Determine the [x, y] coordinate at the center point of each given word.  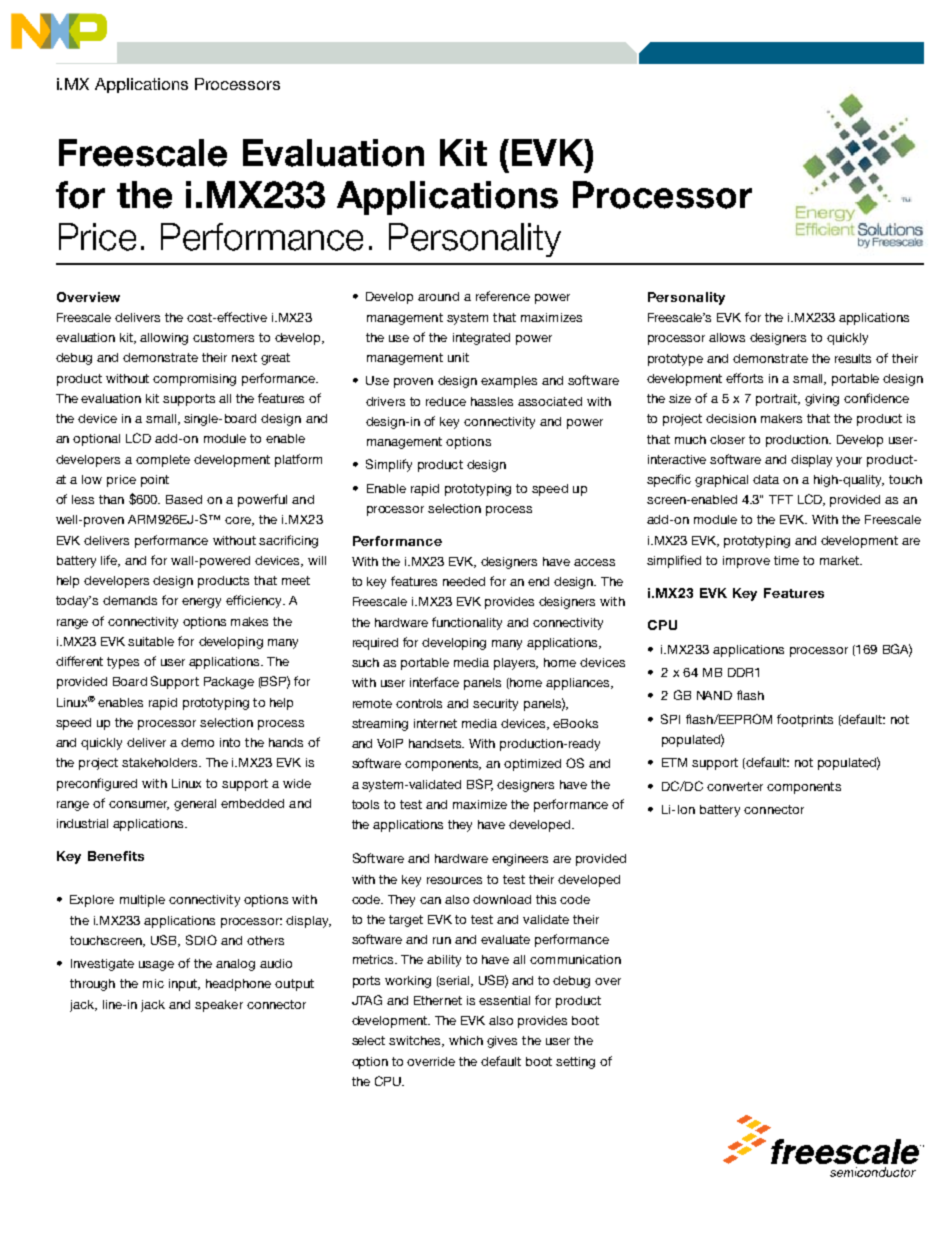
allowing [164, 339]
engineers [520, 860]
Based [184, 499]
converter [735, 786]
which [466, 1040]
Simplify [389, 465]
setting [575, 1063]
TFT [781, 499]
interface [434, 682]
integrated [481, 339]
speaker [219, 1006]
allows [727, 337]
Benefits [116, 856]
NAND [714, 695]
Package [229, 683]
